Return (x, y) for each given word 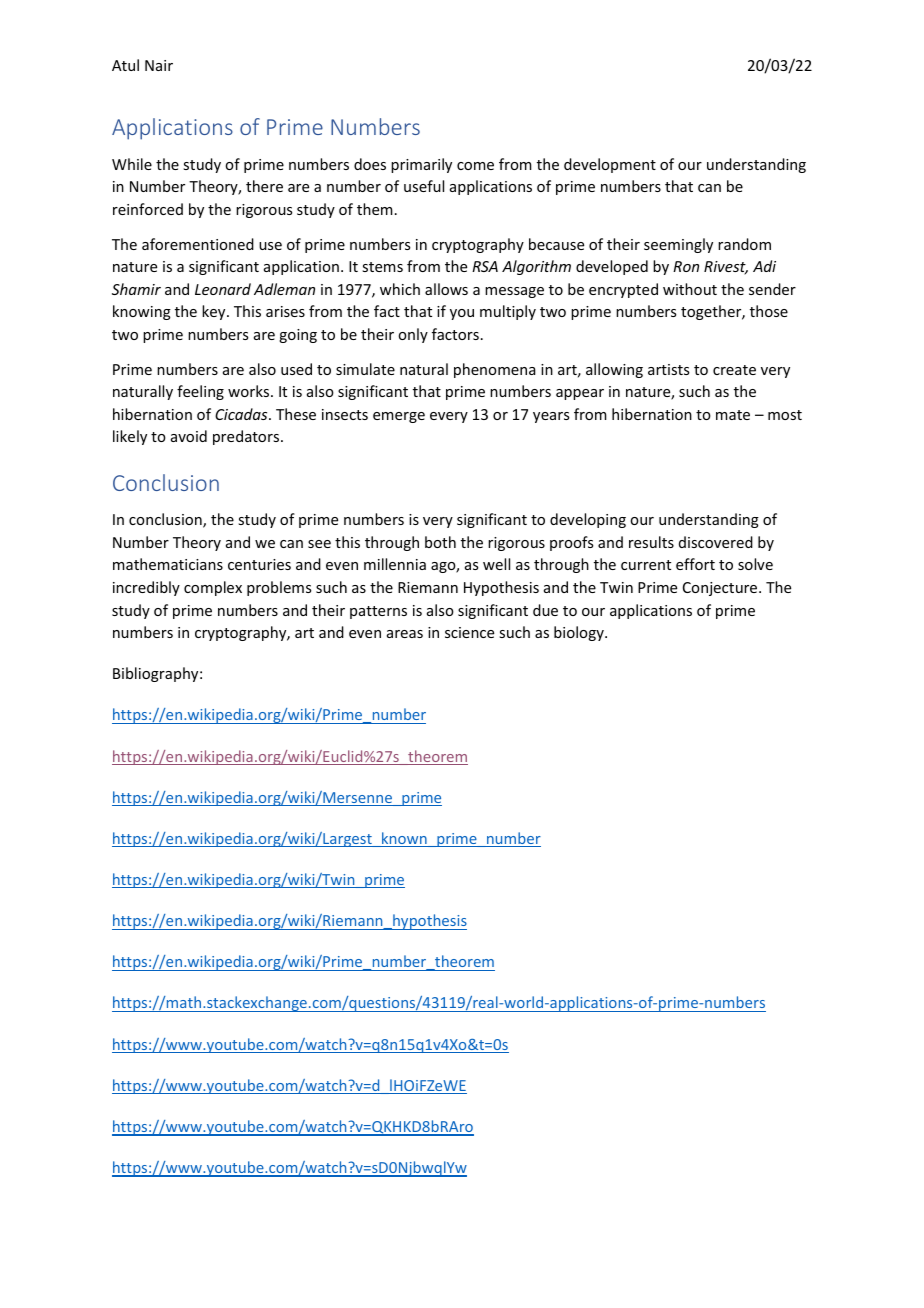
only (413, 335)
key (215, 312)
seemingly (678, 245)
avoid (189, 436)
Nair (159, 65)
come (475, 166)
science (469, 632)
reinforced (148, 209)
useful (424, 186)
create (734, 370)
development (610, 165)
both (440, 542)
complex (213, 588)
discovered (716, 542)
